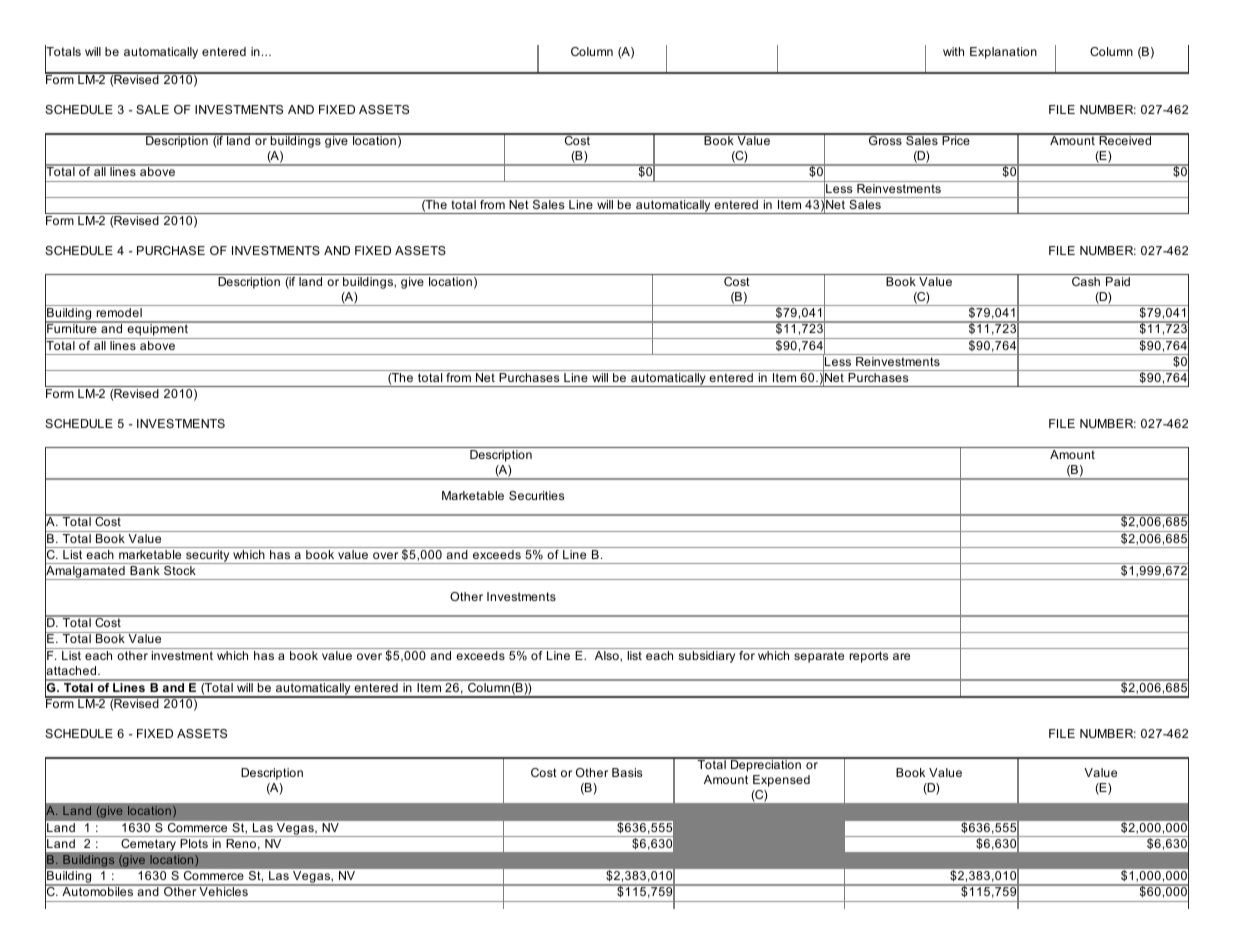 This image has width=1233, height=952. What do you see at coordinates (1118, 281) in the image?
I see `Paid` at bounding box center [1118, 281].
